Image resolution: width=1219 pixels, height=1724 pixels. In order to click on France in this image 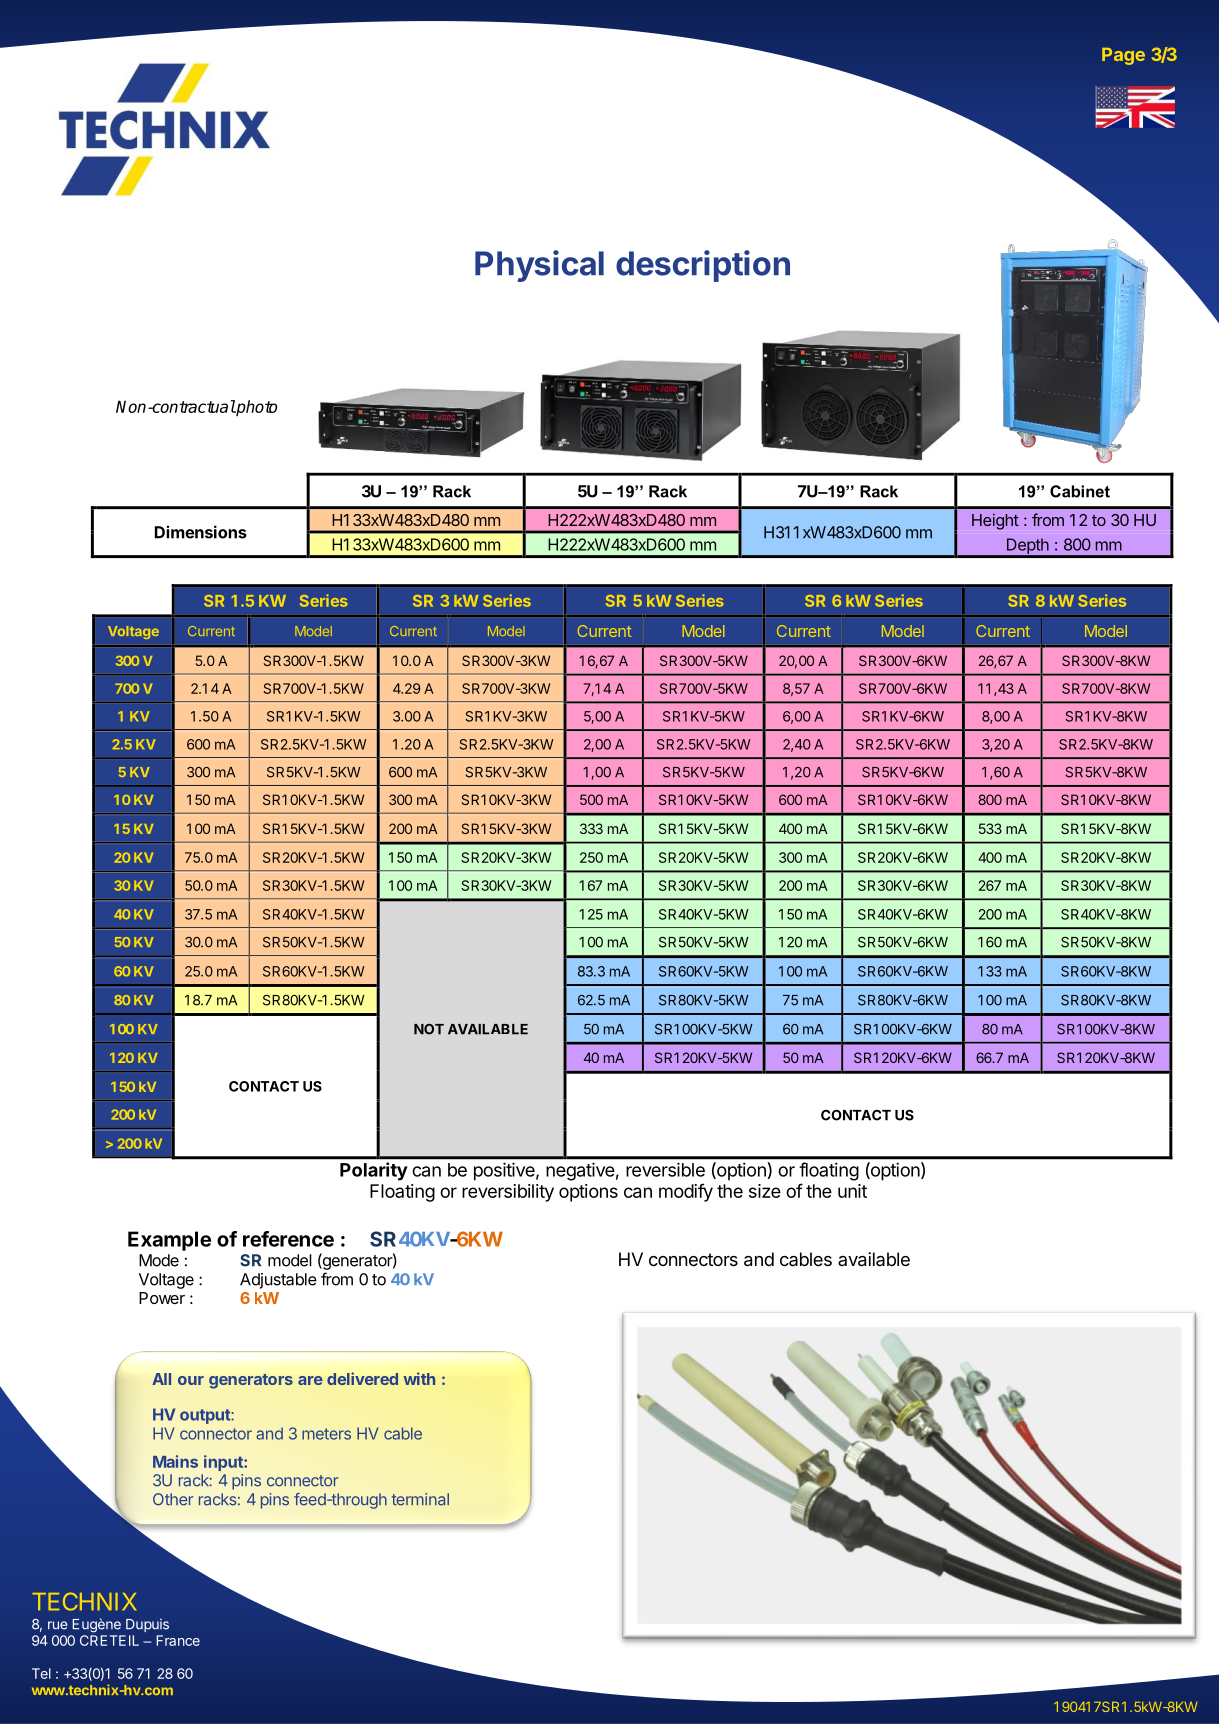, I will do `click(178, 1640)`.
